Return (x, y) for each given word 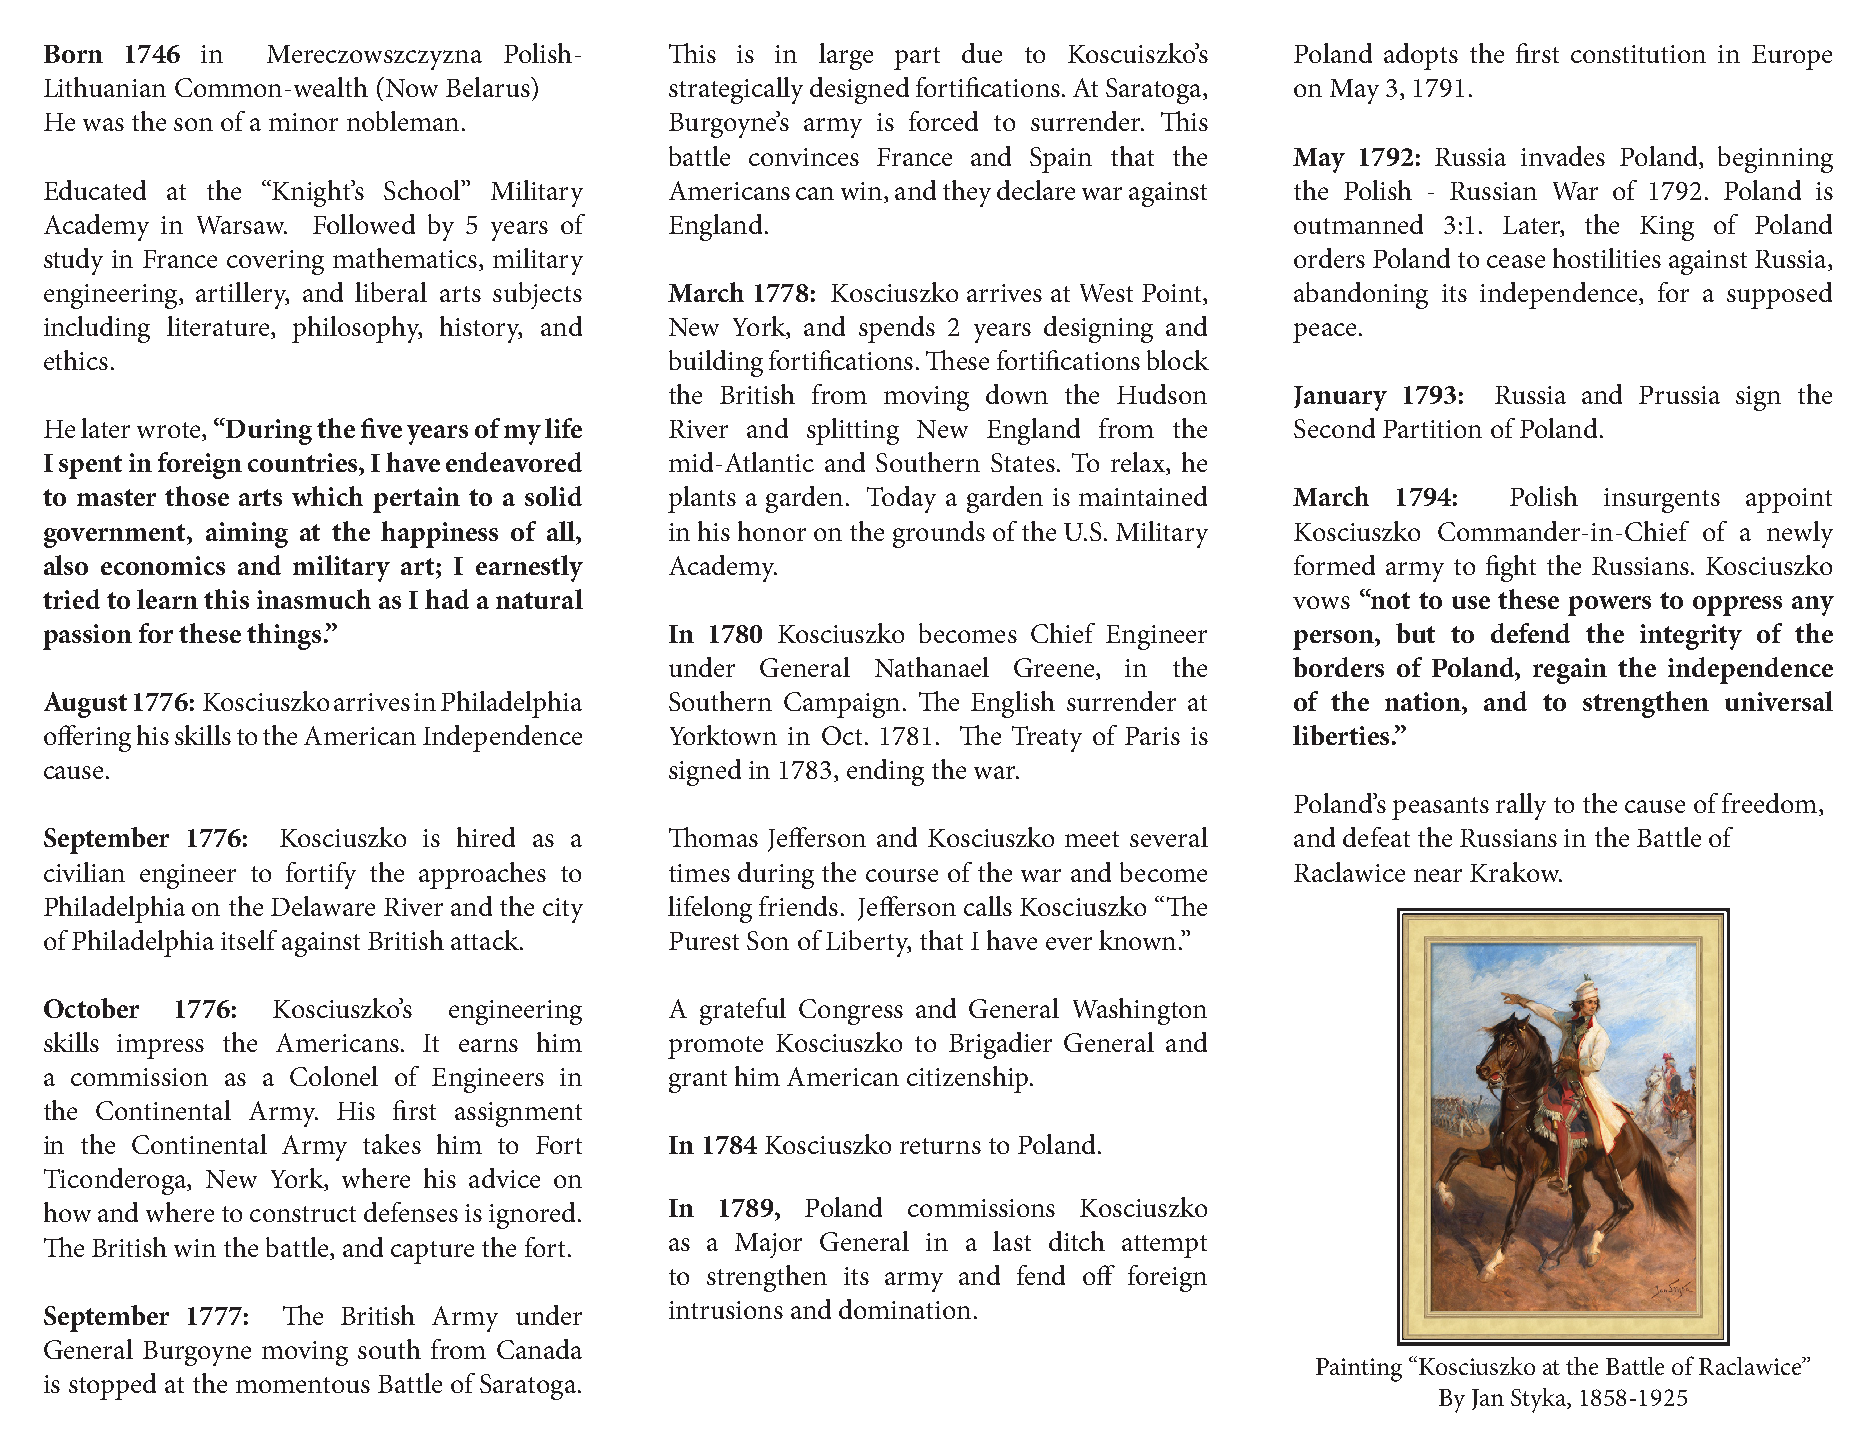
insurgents (1662, 500)
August (85, 705)
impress (160, 1046)
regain (1570, 671)
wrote (170, 431)
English (1013, 704)
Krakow (1516, 872)
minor (303, 122)
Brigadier (1000, 1045)
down (1017, 394)
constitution (1638, 54)
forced (943, 121)
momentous (303, 1385)
